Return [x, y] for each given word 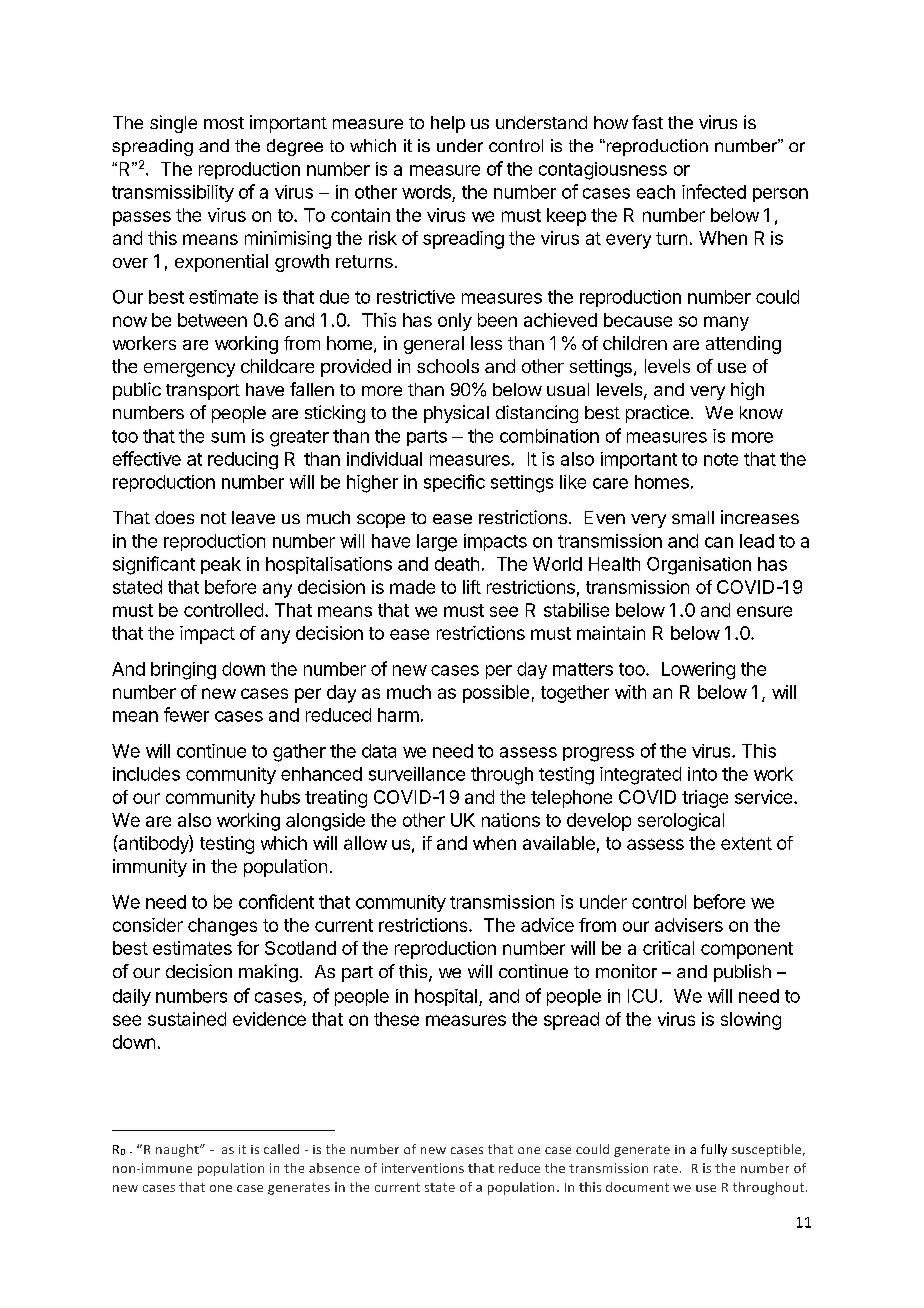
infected [714, 191]
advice [547, 925]
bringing [183, 671]
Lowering [698, 671]
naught [178, 1150]
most [224, 123]
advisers [689, 925]
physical [456, 414]
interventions [423, 1168]
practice [657, 414]
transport [203, 392]
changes [222, 927]
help [448, 124]
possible [496, 694]
